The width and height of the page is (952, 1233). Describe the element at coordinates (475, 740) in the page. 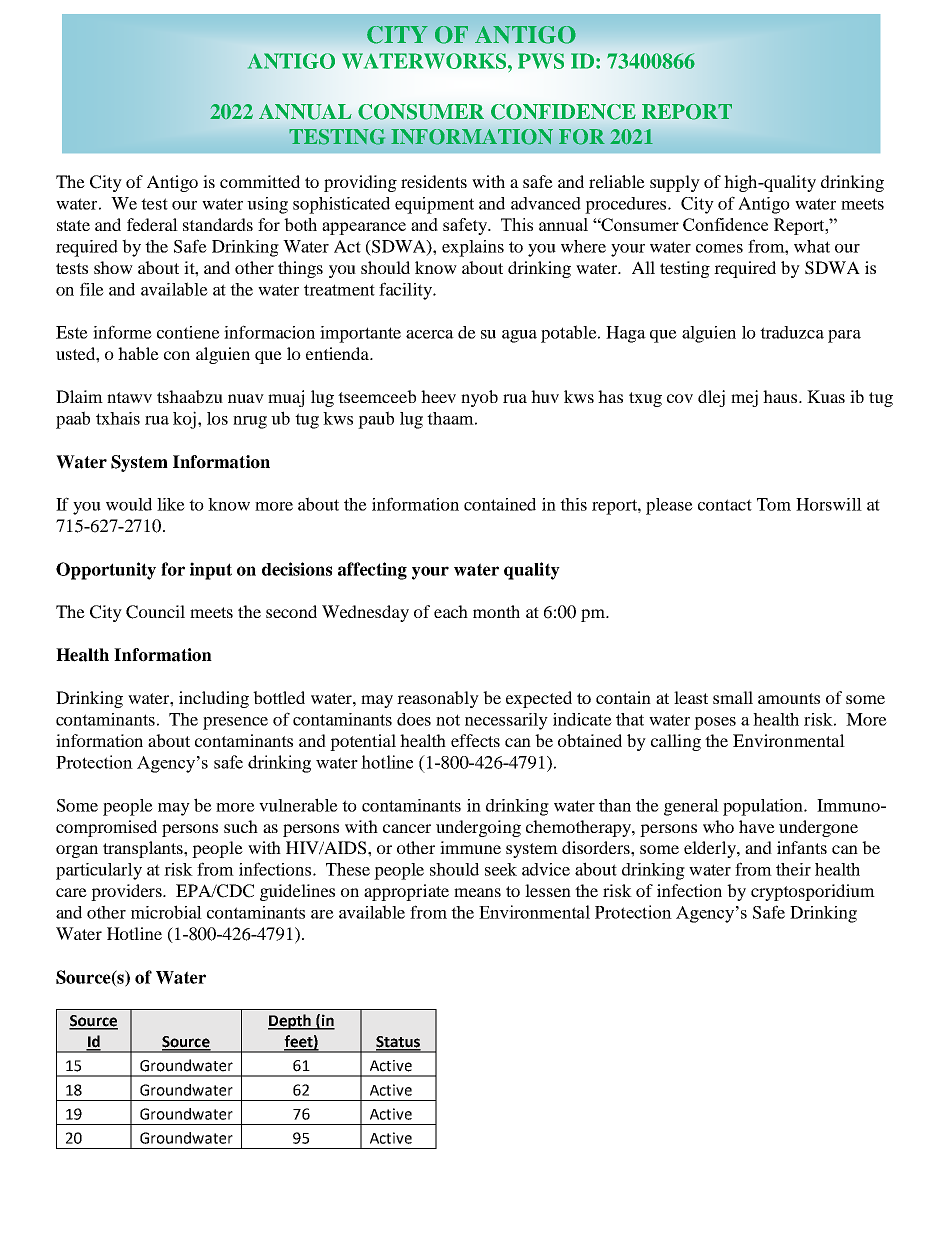

I see `effects` at that location.
